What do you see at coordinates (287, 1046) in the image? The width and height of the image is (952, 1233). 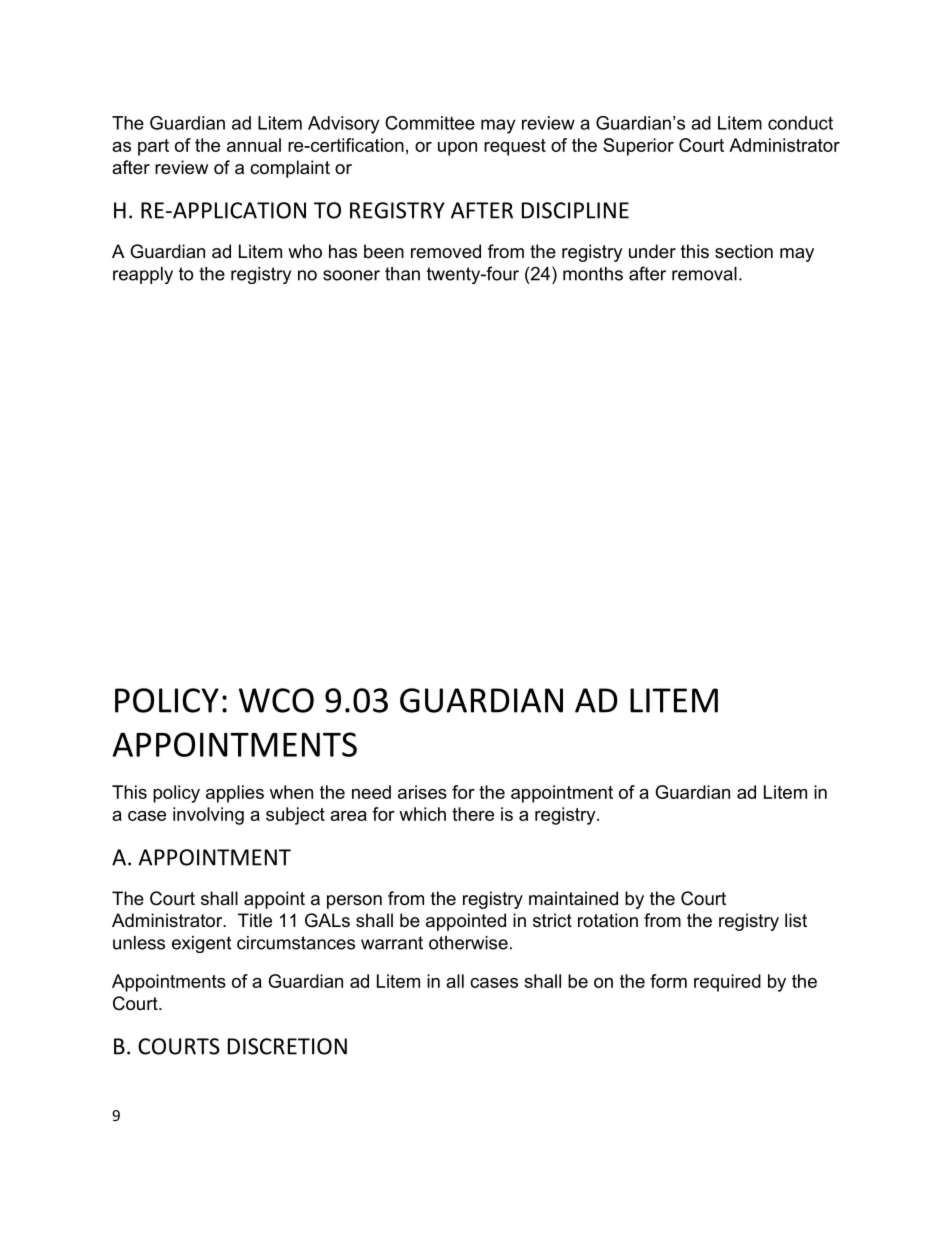 I see `DISCRETION` at bounding box center [287, 1046].
